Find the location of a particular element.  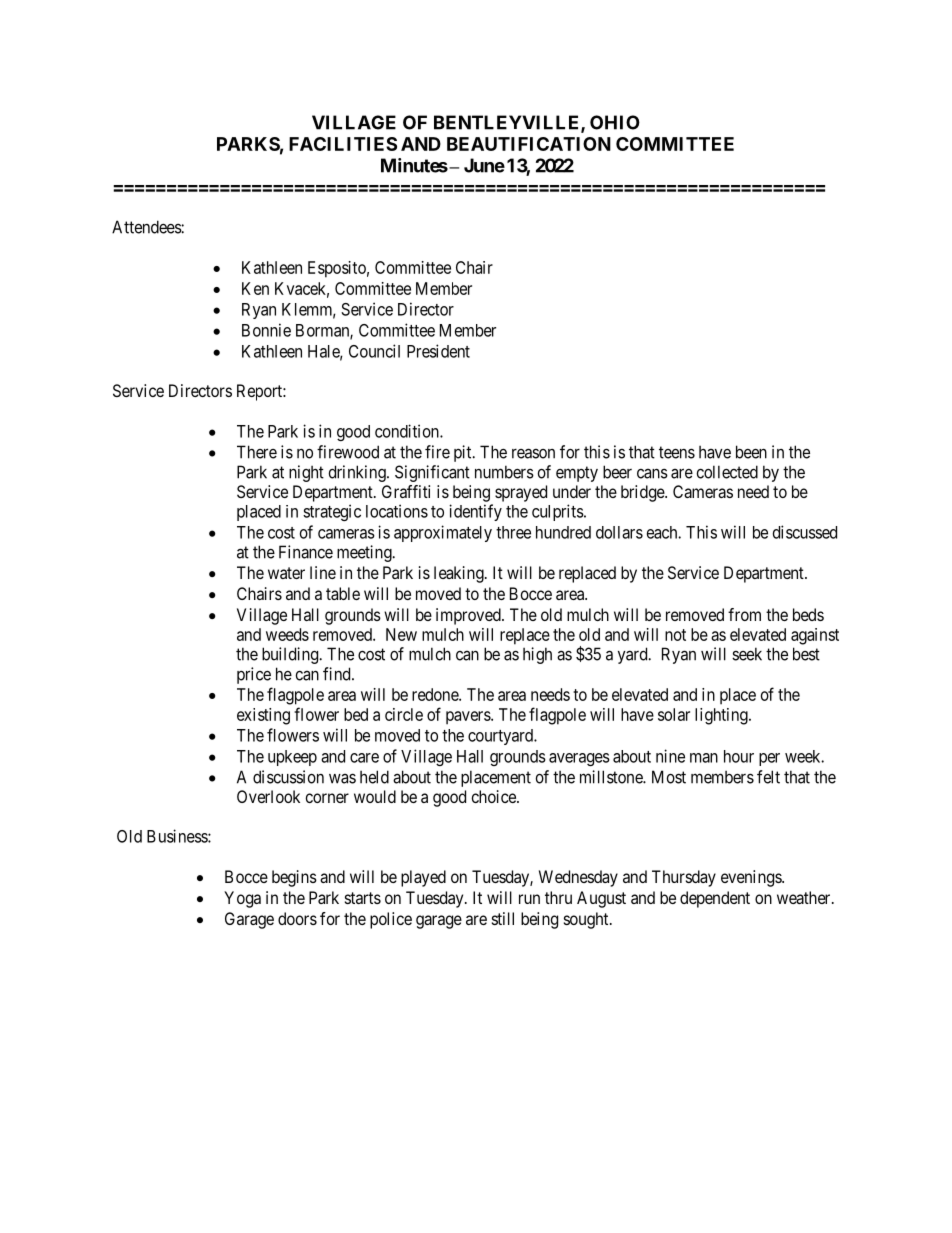

dependent is located at coordinates (715, 899).
